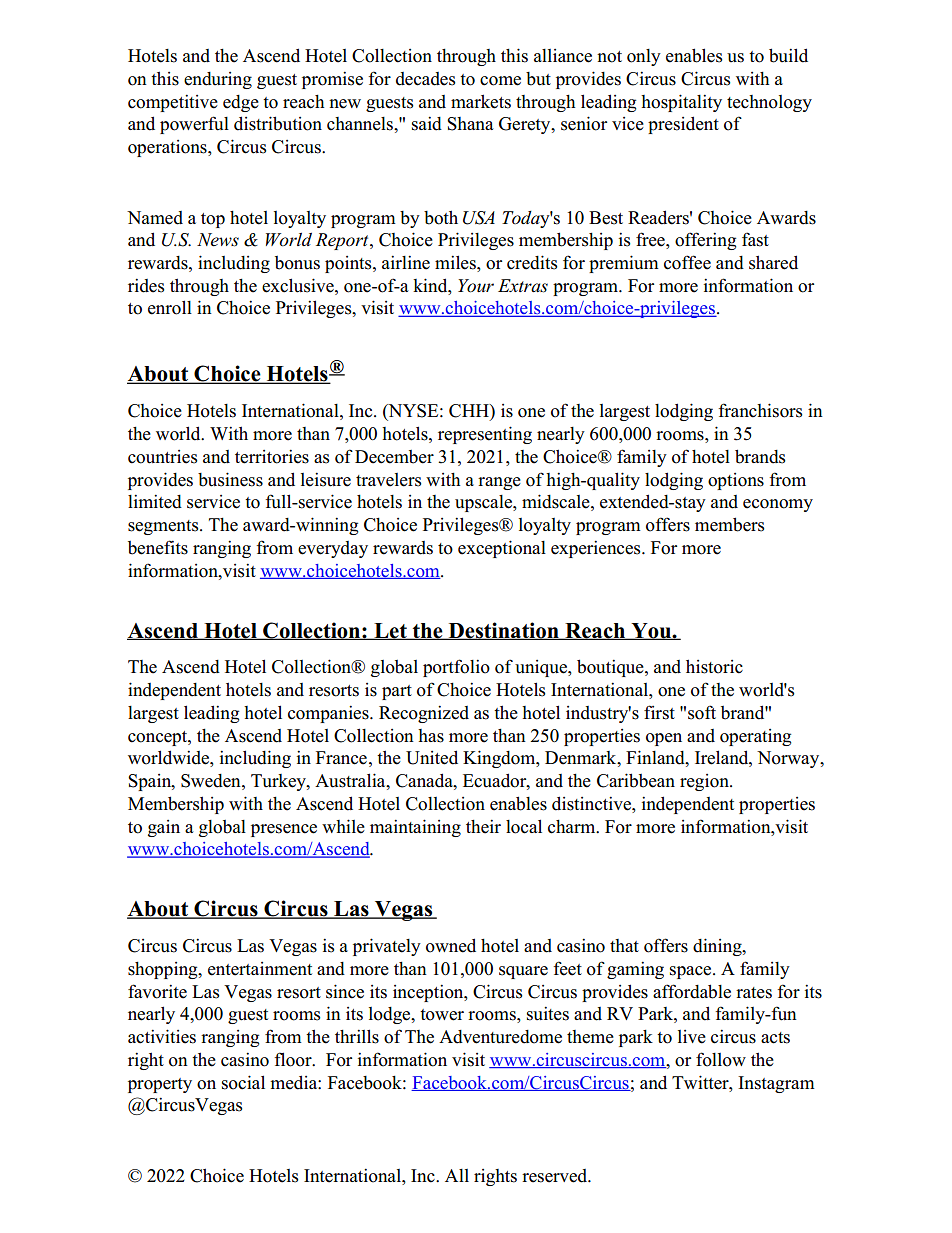 The width and height of the image is (952, 1233). I want to click on hospitality, so click(681, 103).
